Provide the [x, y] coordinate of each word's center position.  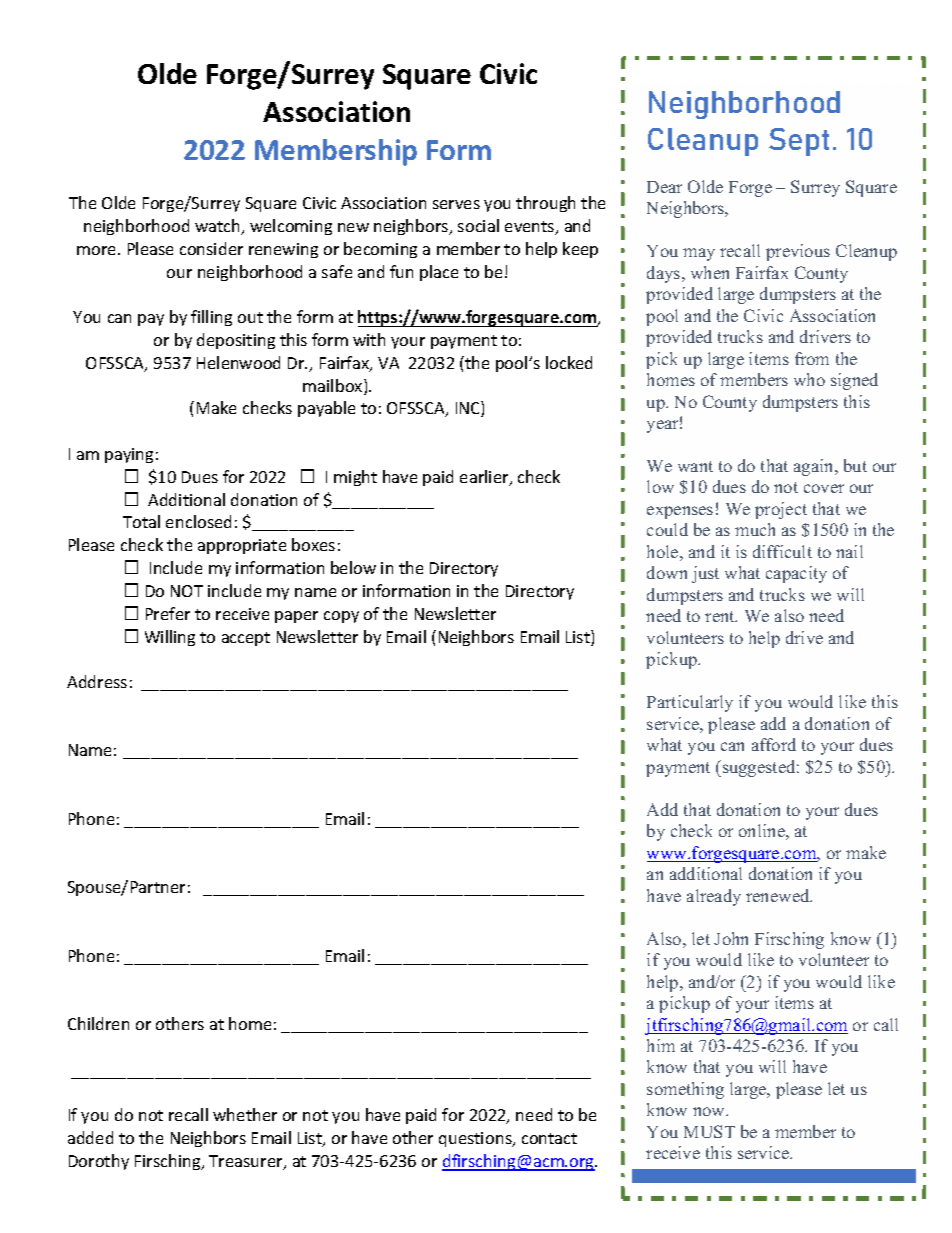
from [812, 358]
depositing [236, 341]
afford [774, 744]
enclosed [198, 521]
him [661, 1045]
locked [569, 362]
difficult [782, 551]
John [731, 938]
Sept [799, 142]
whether [245, 1114]
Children [98, 1023]
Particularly [690, 703]
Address [97, 681]
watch [219, 227]
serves [456, 204]
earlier [485, 478]
